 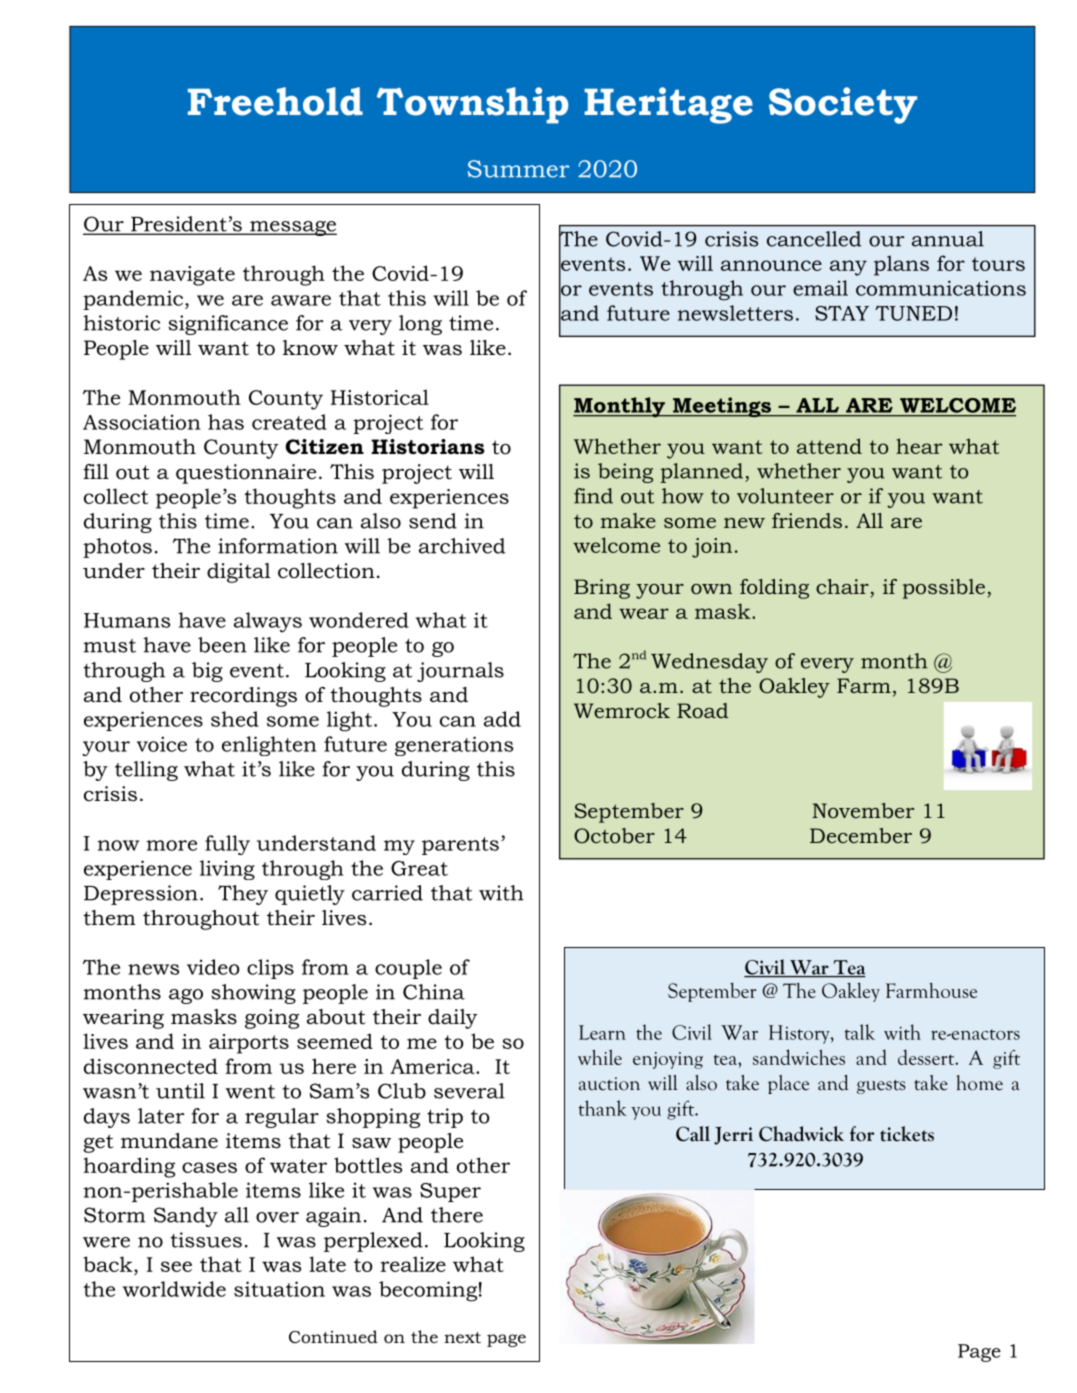 I want to click on Summer, so click(x=518, y=169).
